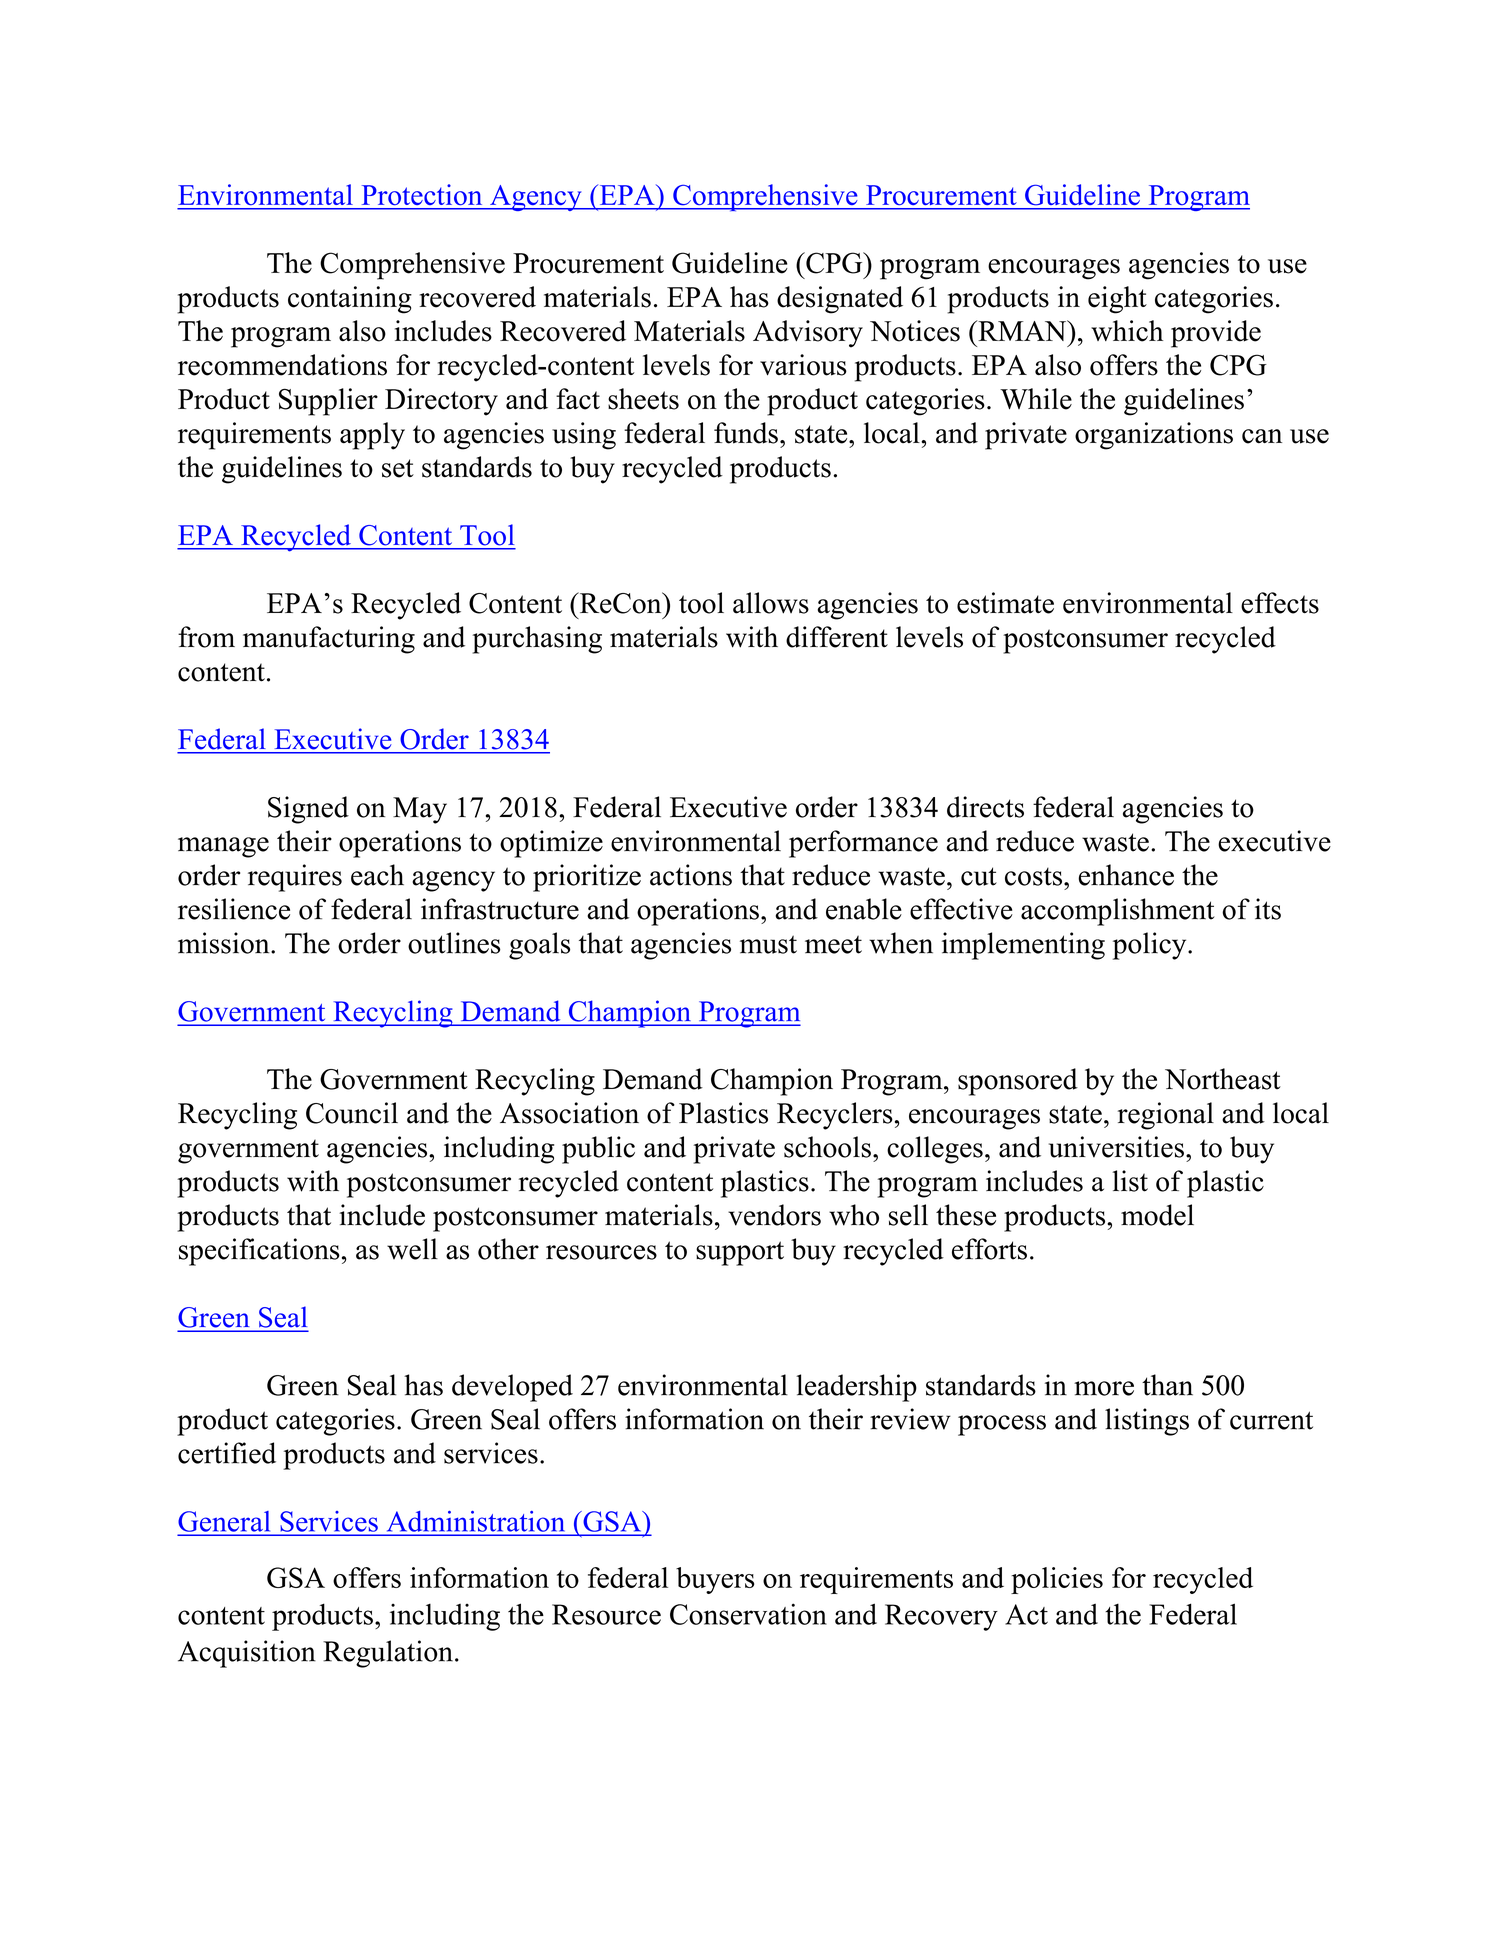 Image resolution: width=1509 pixels, height=1952 pixels. Describe the element at coordinates (1157, 1215) in the screenshot. I see `model` at that location.
